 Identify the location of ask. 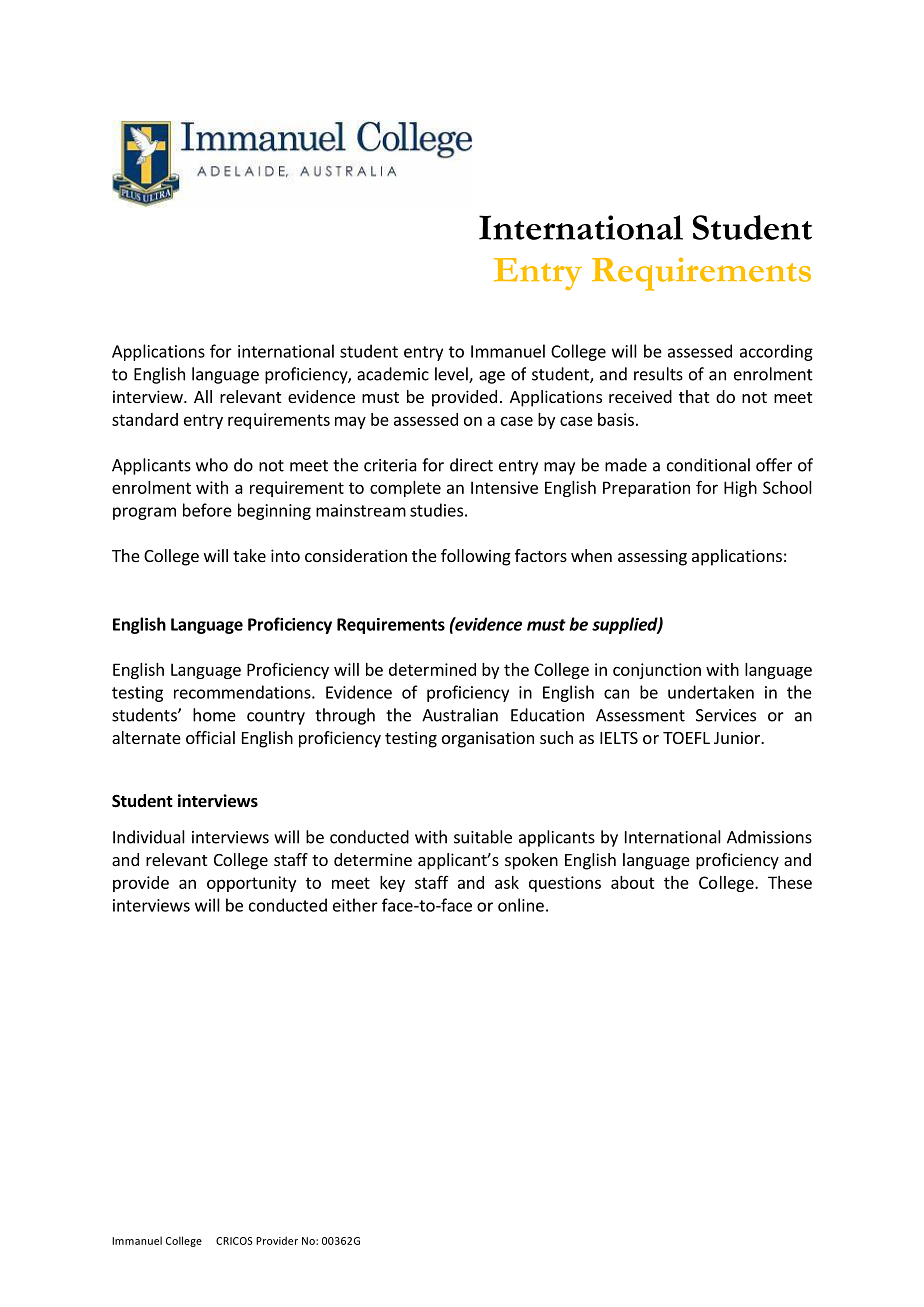
(507, 882).
